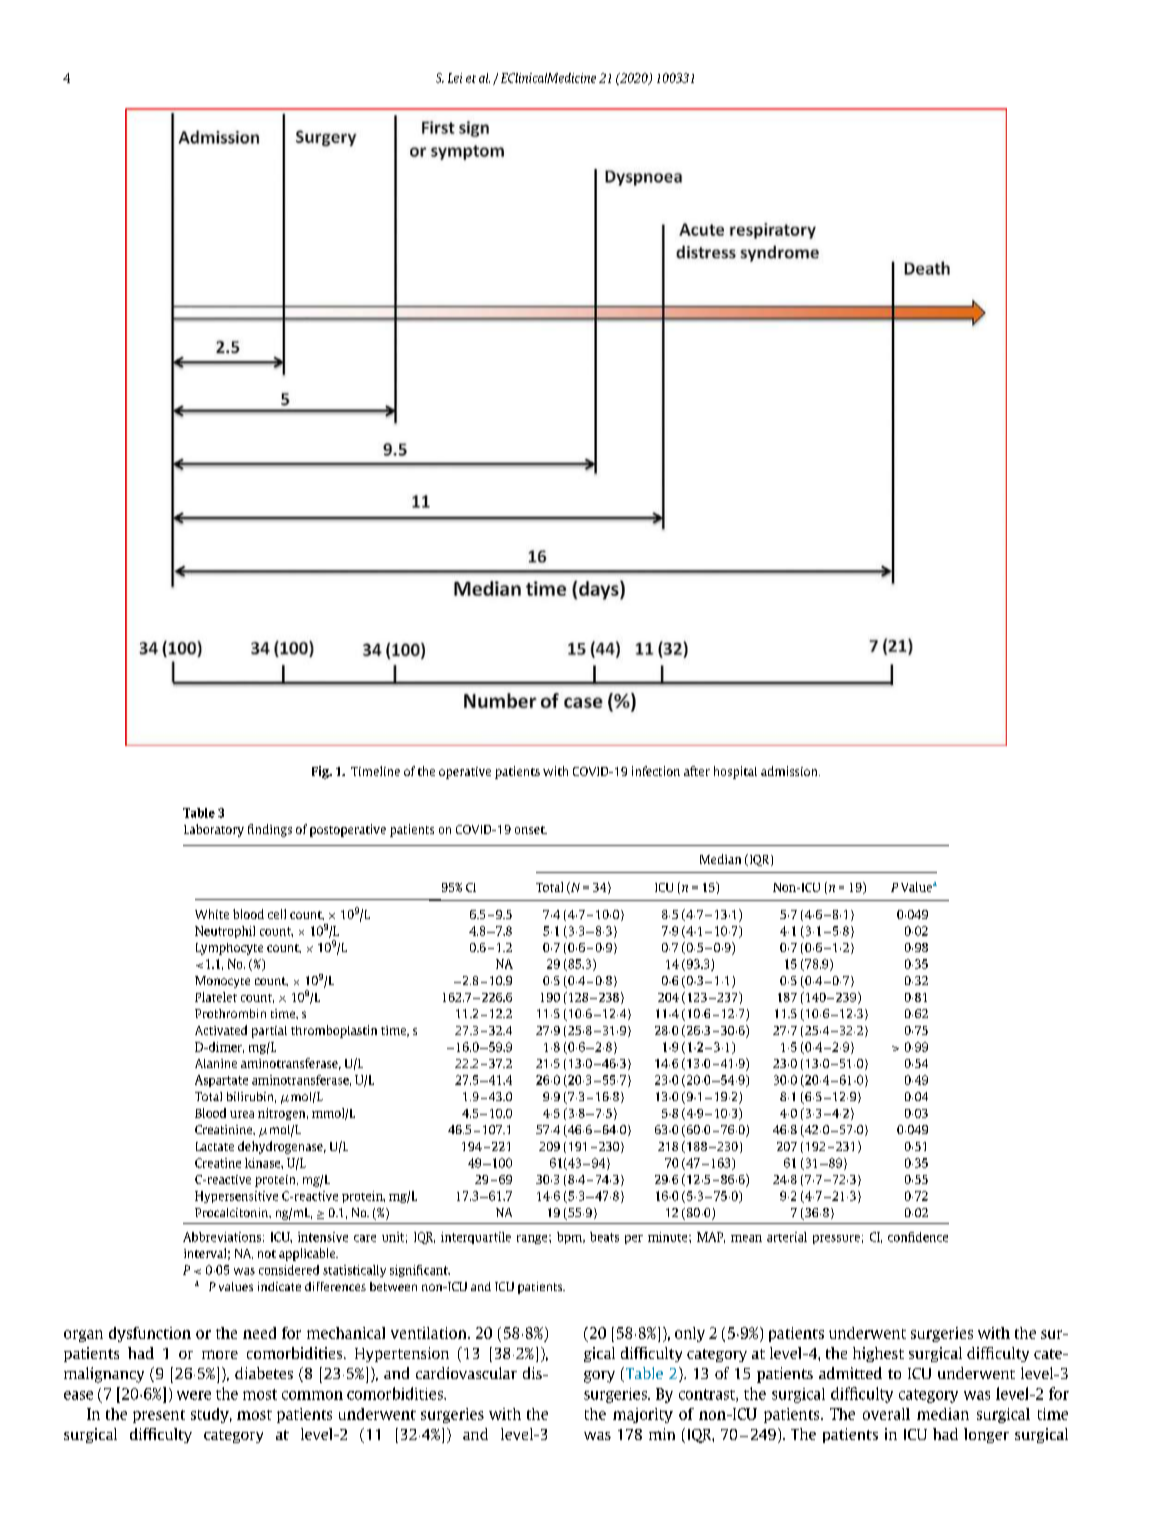  Describe the element at coordinates (455, 78) in the screenshot. I see `Lei` at that location.
